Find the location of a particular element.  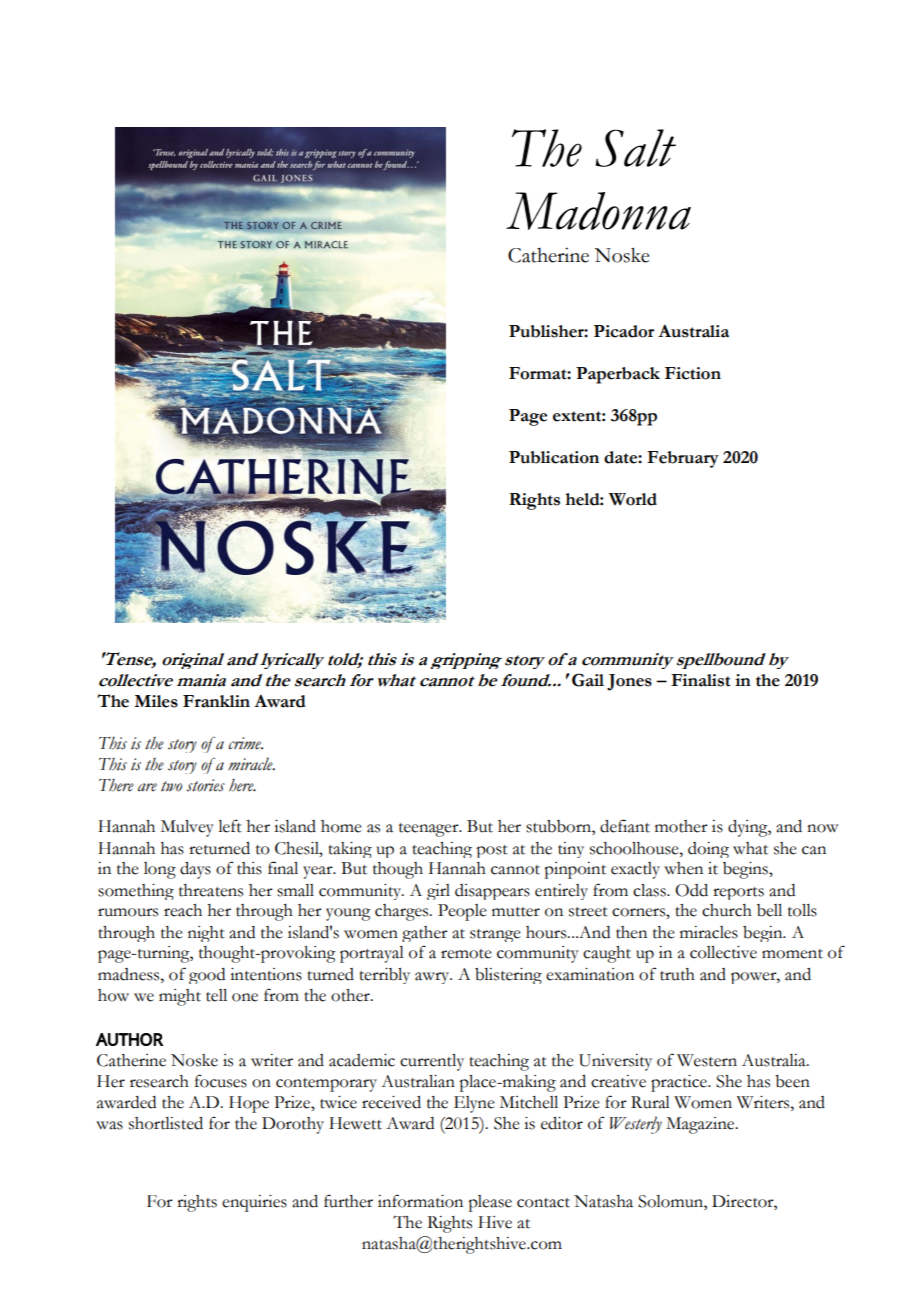

Gail is located at coordinates (588, 680).
